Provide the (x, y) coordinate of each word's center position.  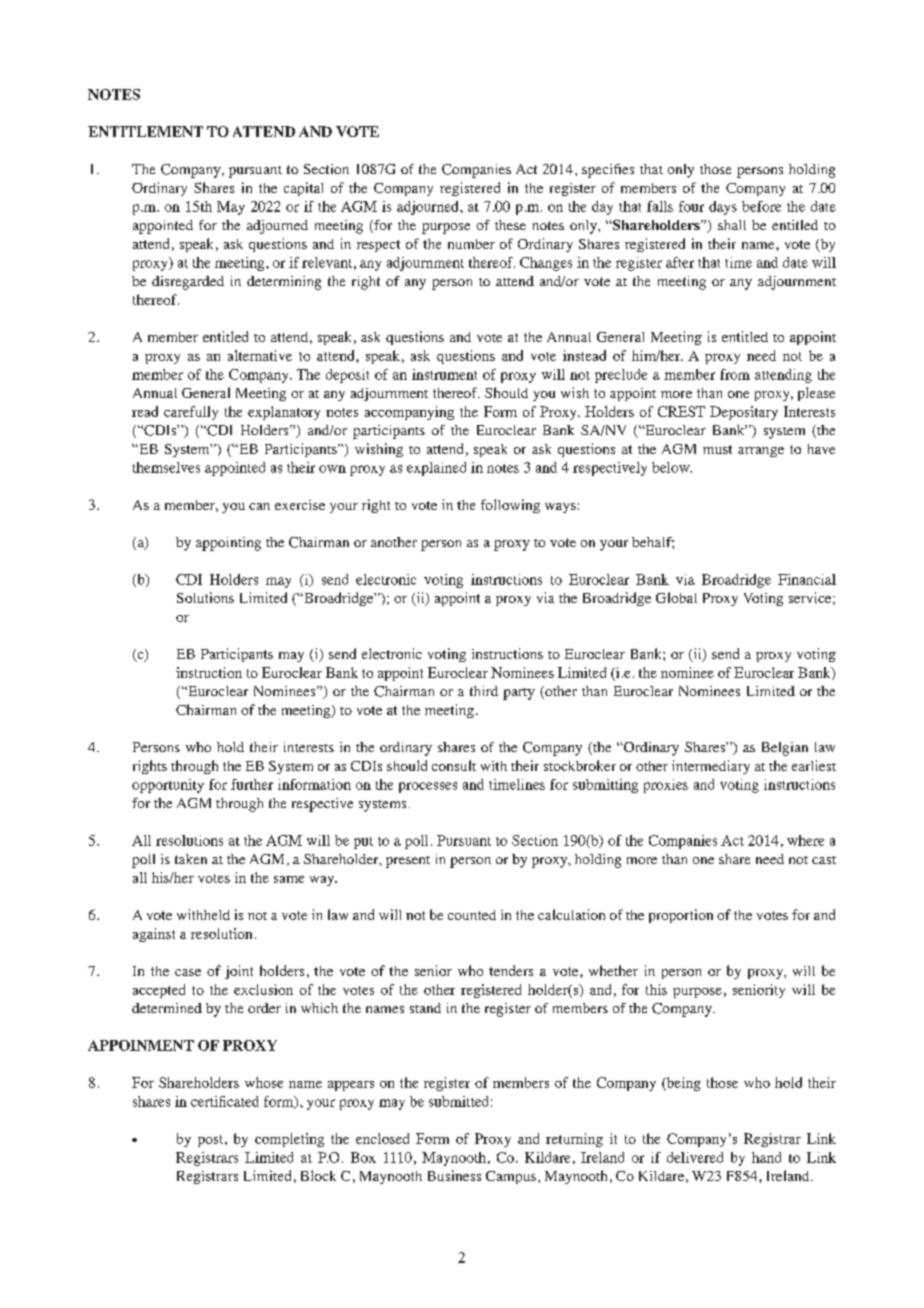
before (761, 206)
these (510, 225)
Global (676, 597)
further (252, 784)
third (484, 691)
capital (303, 189)
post (212, 1141)
